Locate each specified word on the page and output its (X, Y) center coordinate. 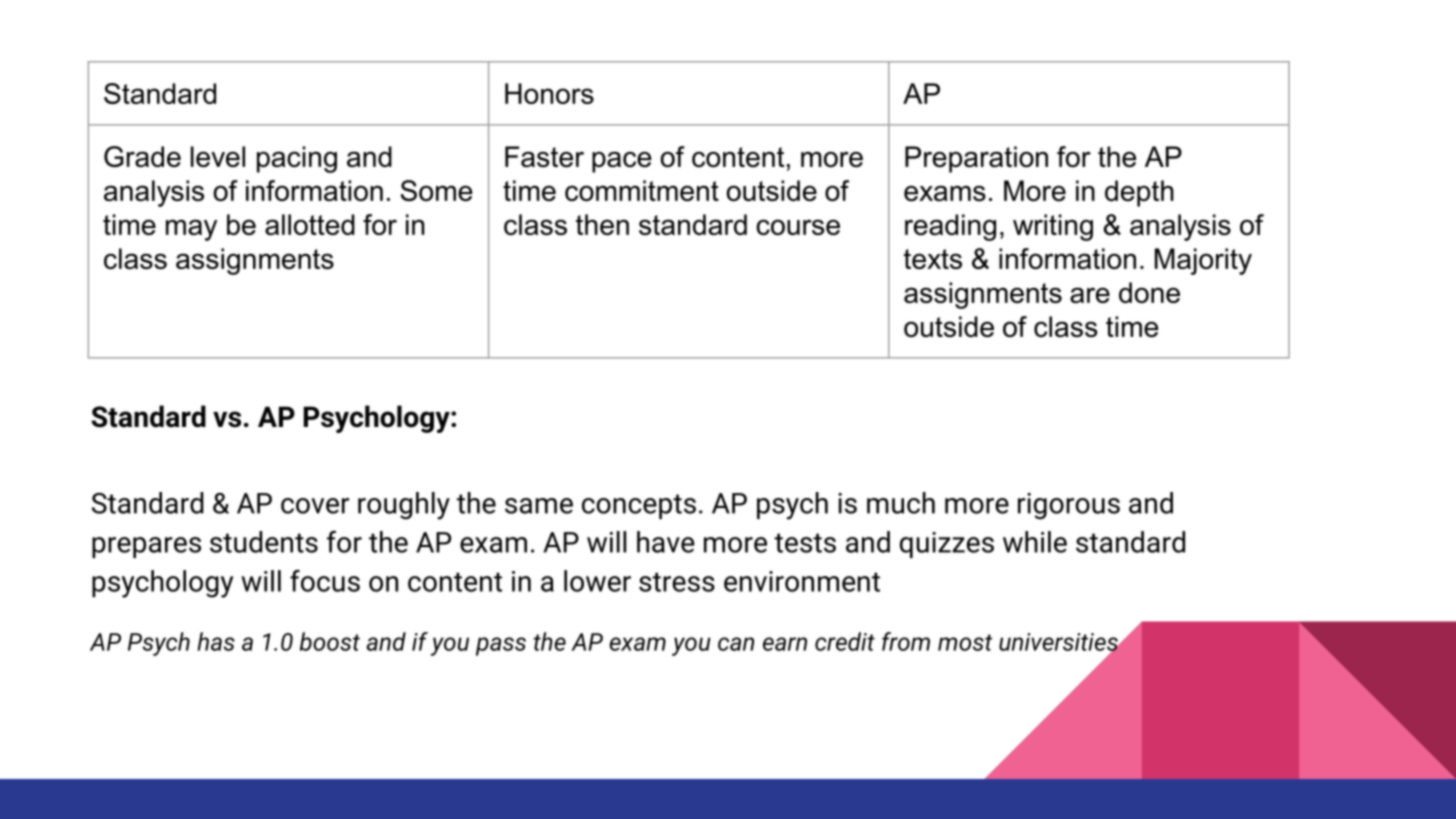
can (736, 644)
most (965, 642)
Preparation (976, 159)
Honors (549, 93)
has (216, 641)
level (218, 156)
